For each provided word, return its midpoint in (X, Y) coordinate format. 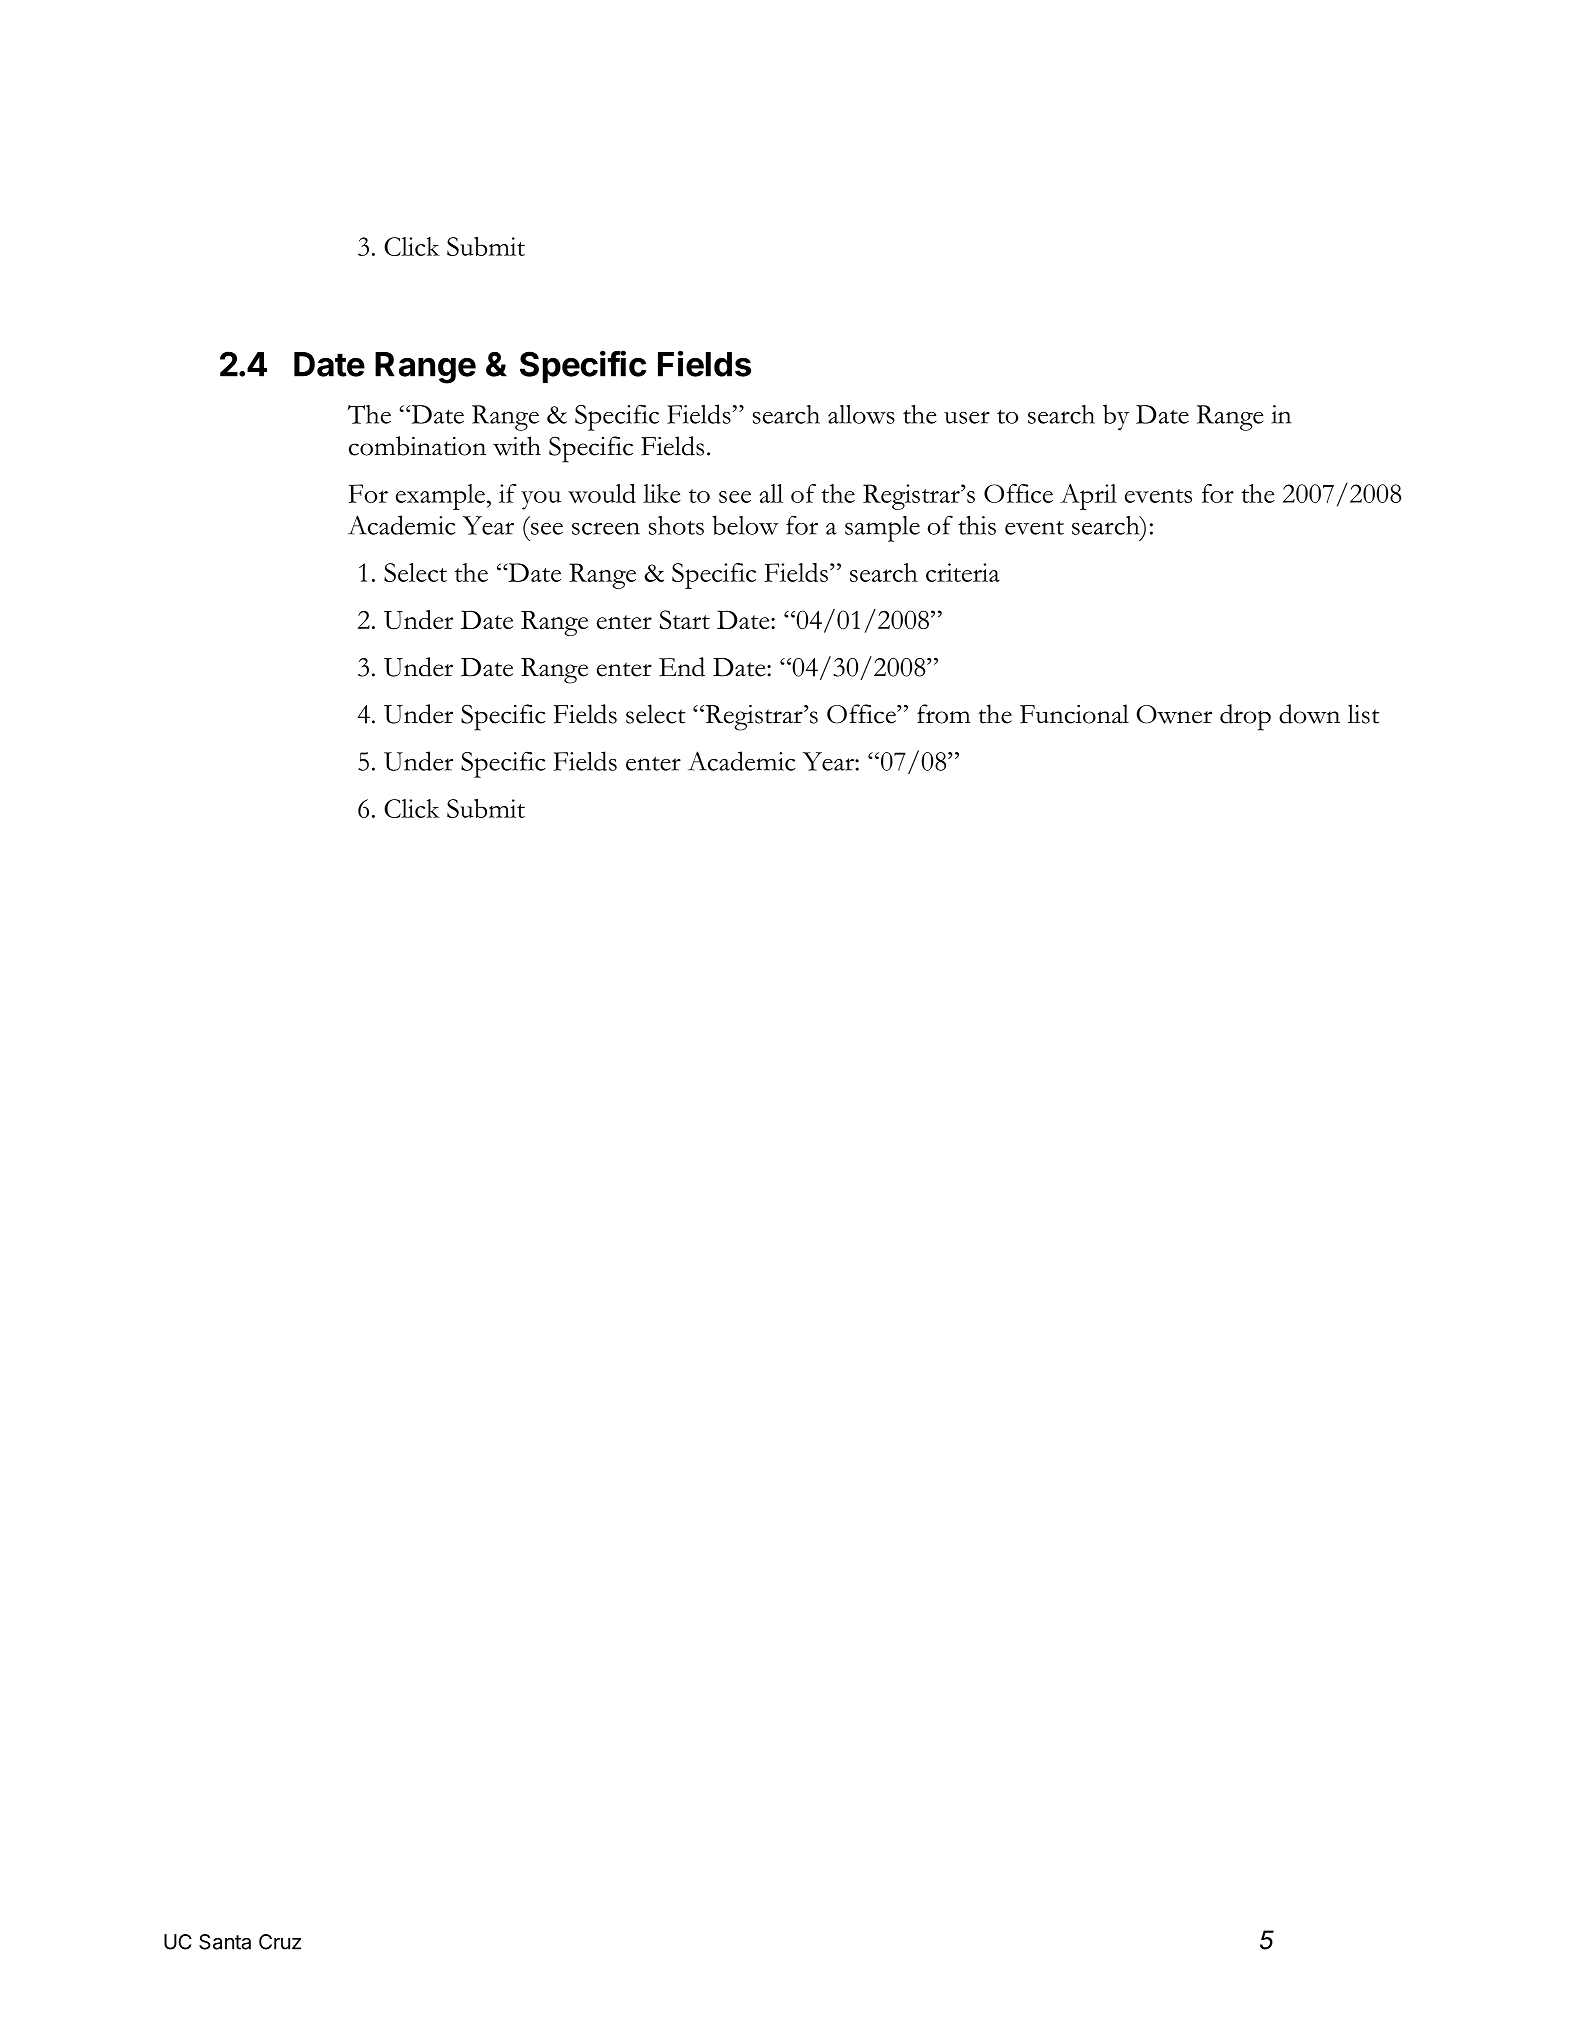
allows (861, 414)
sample (882, 529)
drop (1245, 717)
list (1363, 714)
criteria (963, 572)
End (682, 667)
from (944, 714)
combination (417, 446)
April (1088, 497)
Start (685, 619)
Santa (225, 1942)
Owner (1174, 714)
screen (606, 528)
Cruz (280, 1942)
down (1309, 714)
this (977, 525)
